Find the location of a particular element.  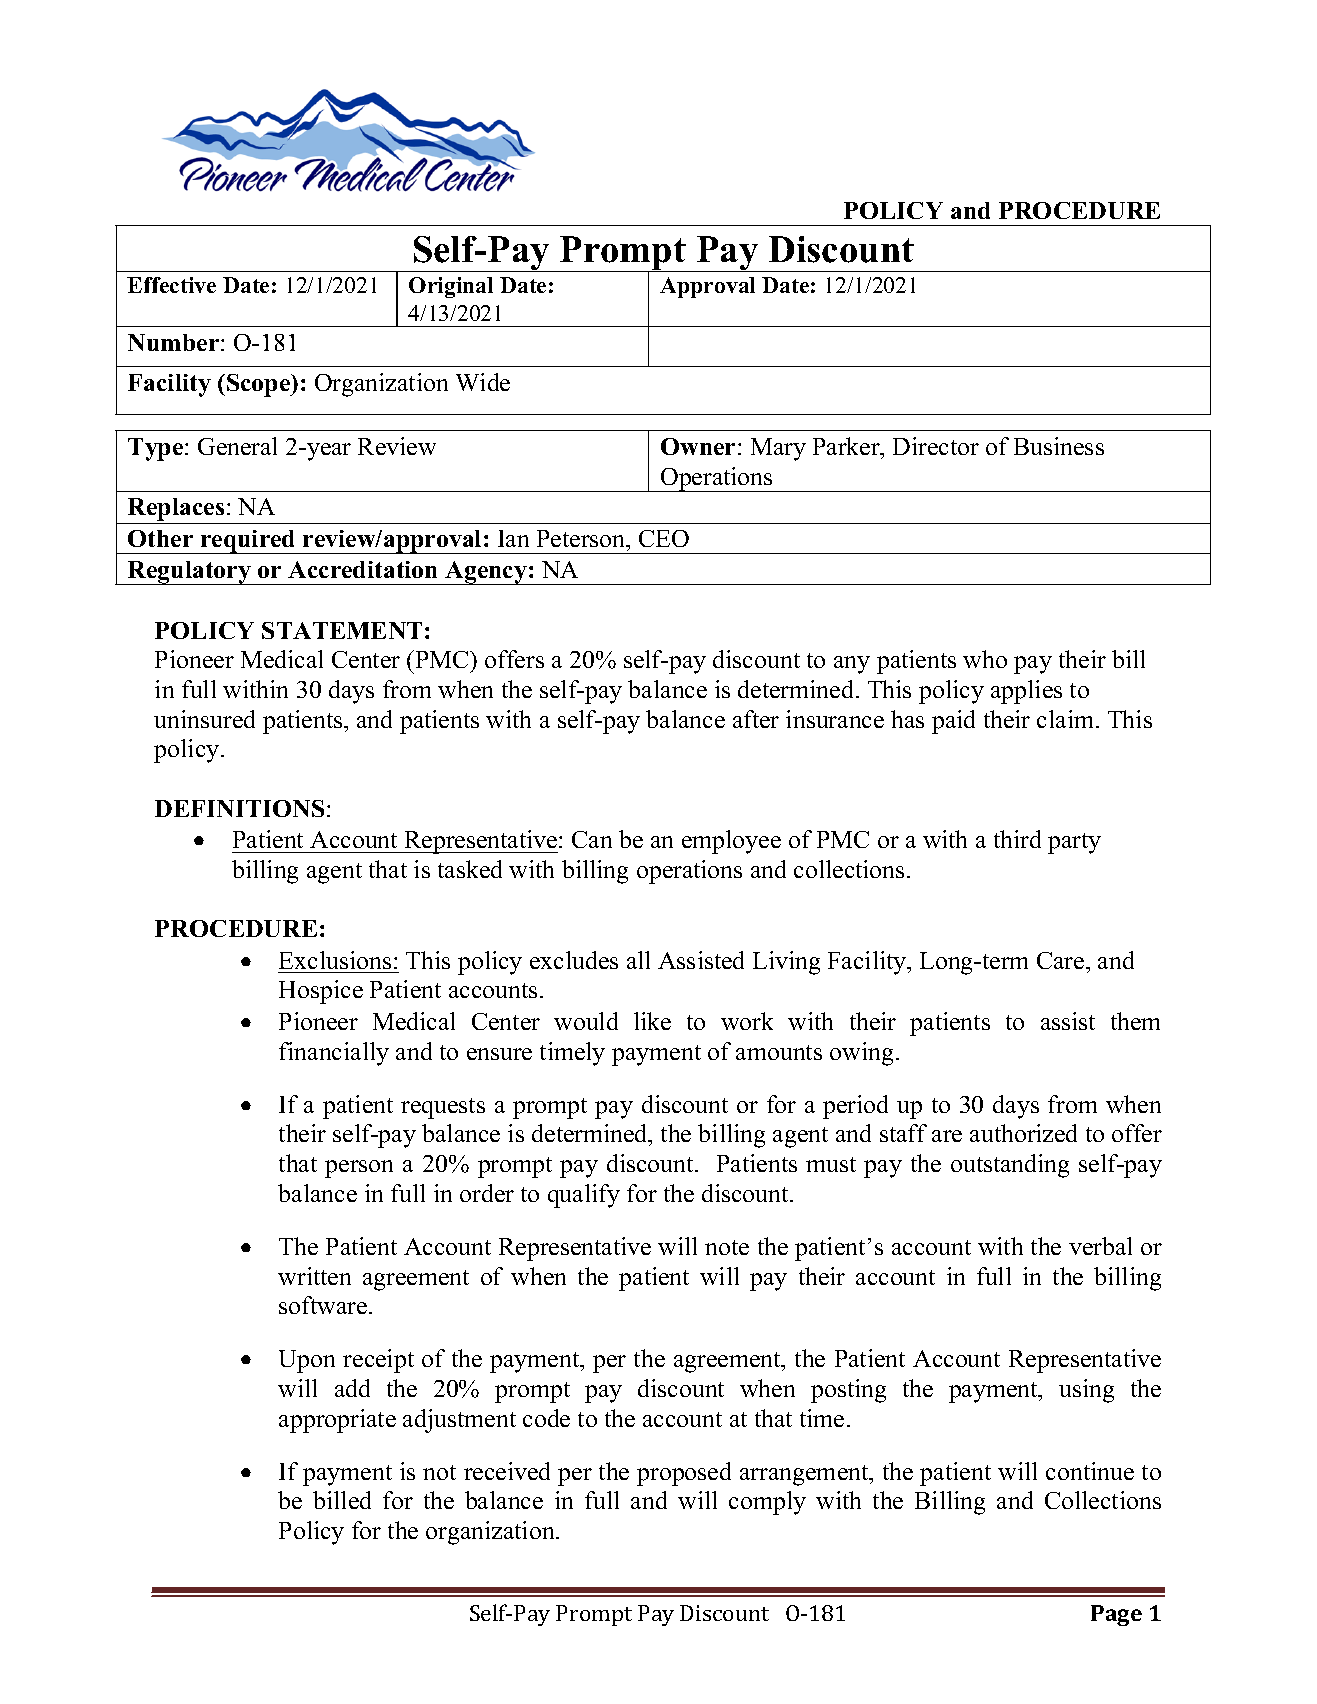

software is located at coordinates (324, 1305).
